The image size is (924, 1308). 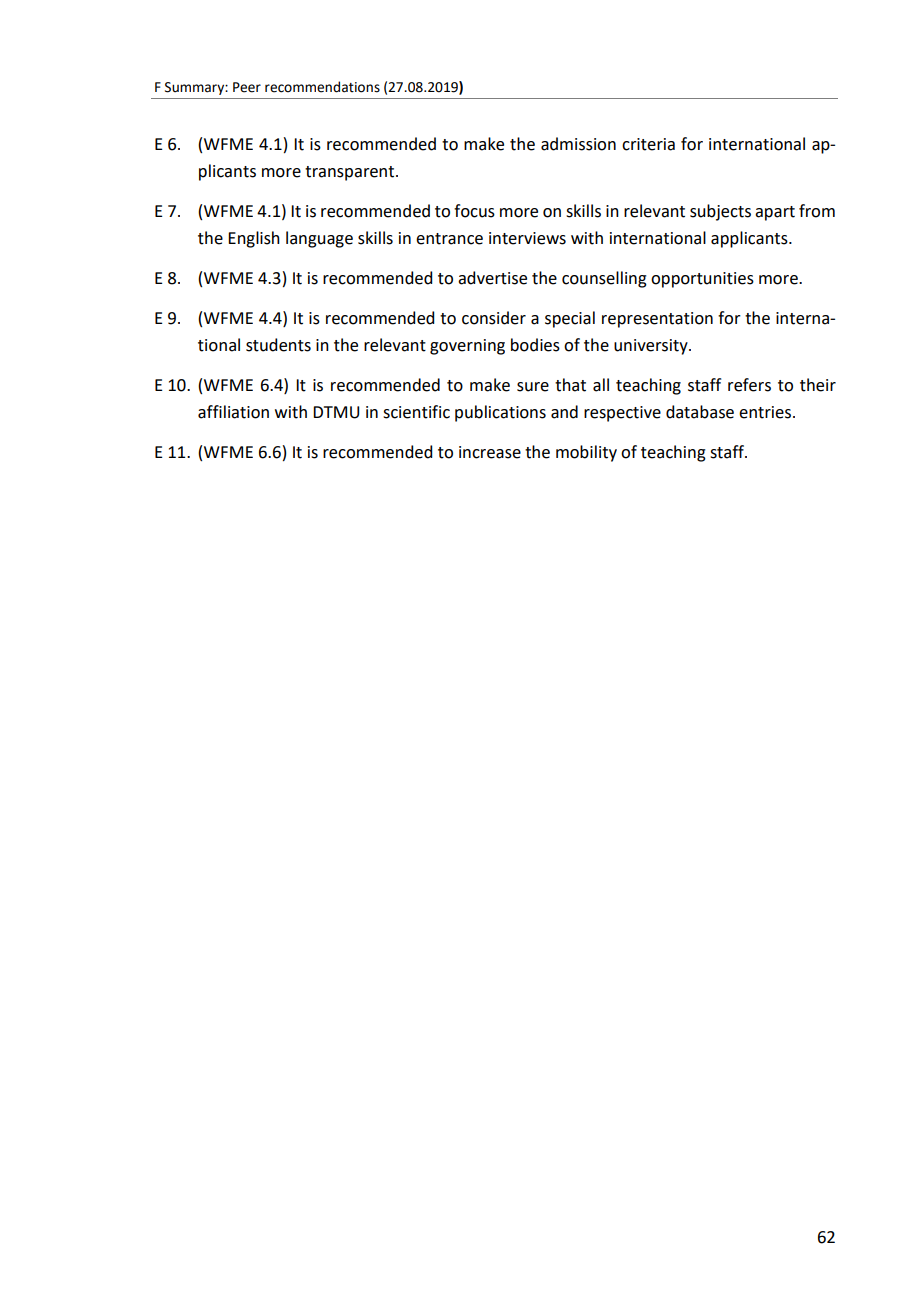 I want to click on recommendations, so click(x=322, y=87).
